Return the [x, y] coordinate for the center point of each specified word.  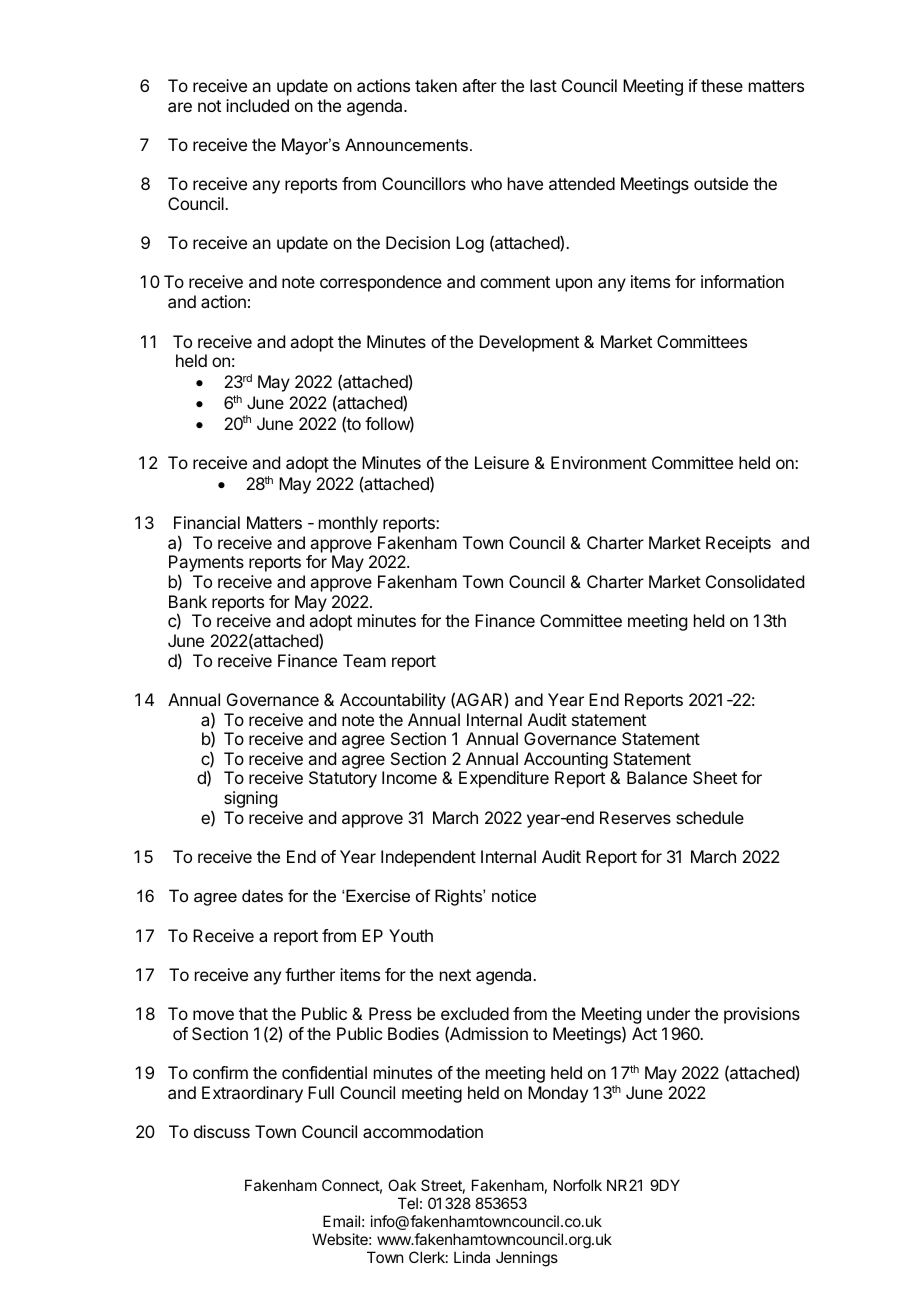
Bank [188, 601]
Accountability [393, 701]
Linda [472, 1257]
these [722, 85]
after [479, 85]
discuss [222, 1131]
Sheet [715, 777]
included [257, 105]
